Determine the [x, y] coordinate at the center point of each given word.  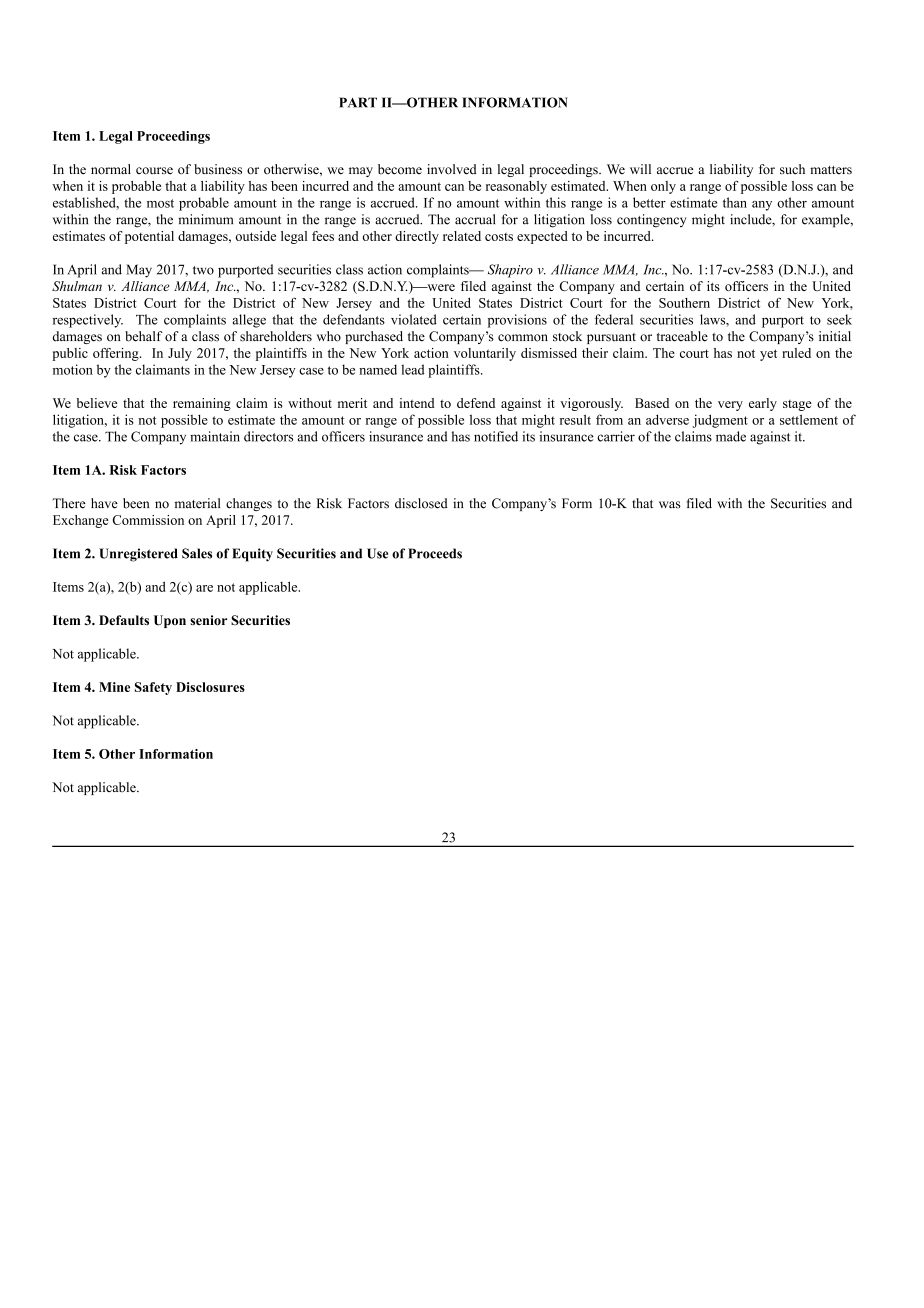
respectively [88, 321]
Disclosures [210, 687]
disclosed [421, 503]
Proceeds [435, 553]
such [792, 169]
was [670, 505]
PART [358, 102]
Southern [684, 303]
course [154, 171]
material [197, 503]
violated [414, 319]
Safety [153, 688]
